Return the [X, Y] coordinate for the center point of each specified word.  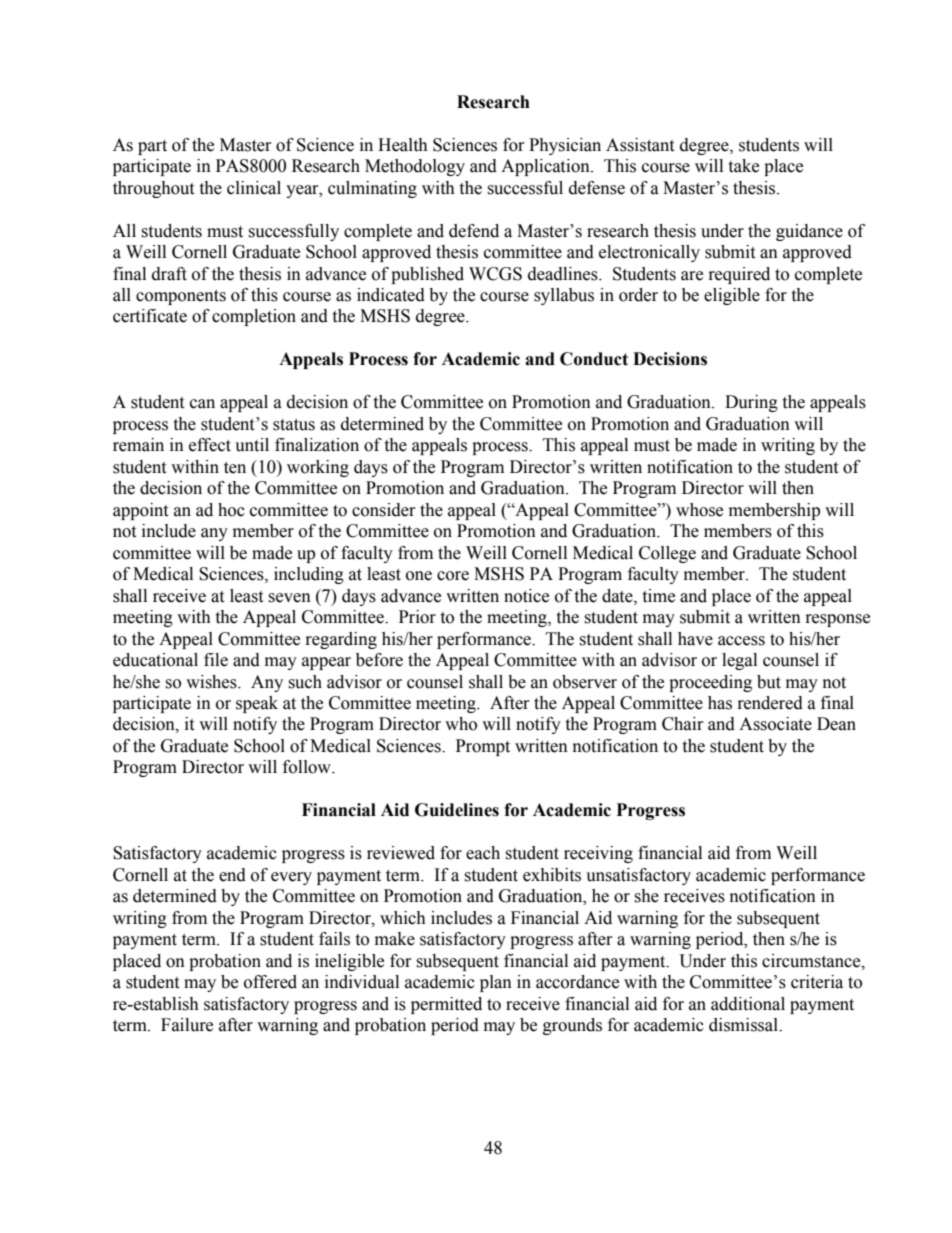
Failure [187, 1025]
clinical [254, 188]
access [741, 641]
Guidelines [457, 810]
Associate [775, 724]
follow [308, 767]
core [453, 576]
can [202, 404]
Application [546, 167]
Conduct [594, 359]
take [743, 166]
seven [289, 598]
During [751, 403]
